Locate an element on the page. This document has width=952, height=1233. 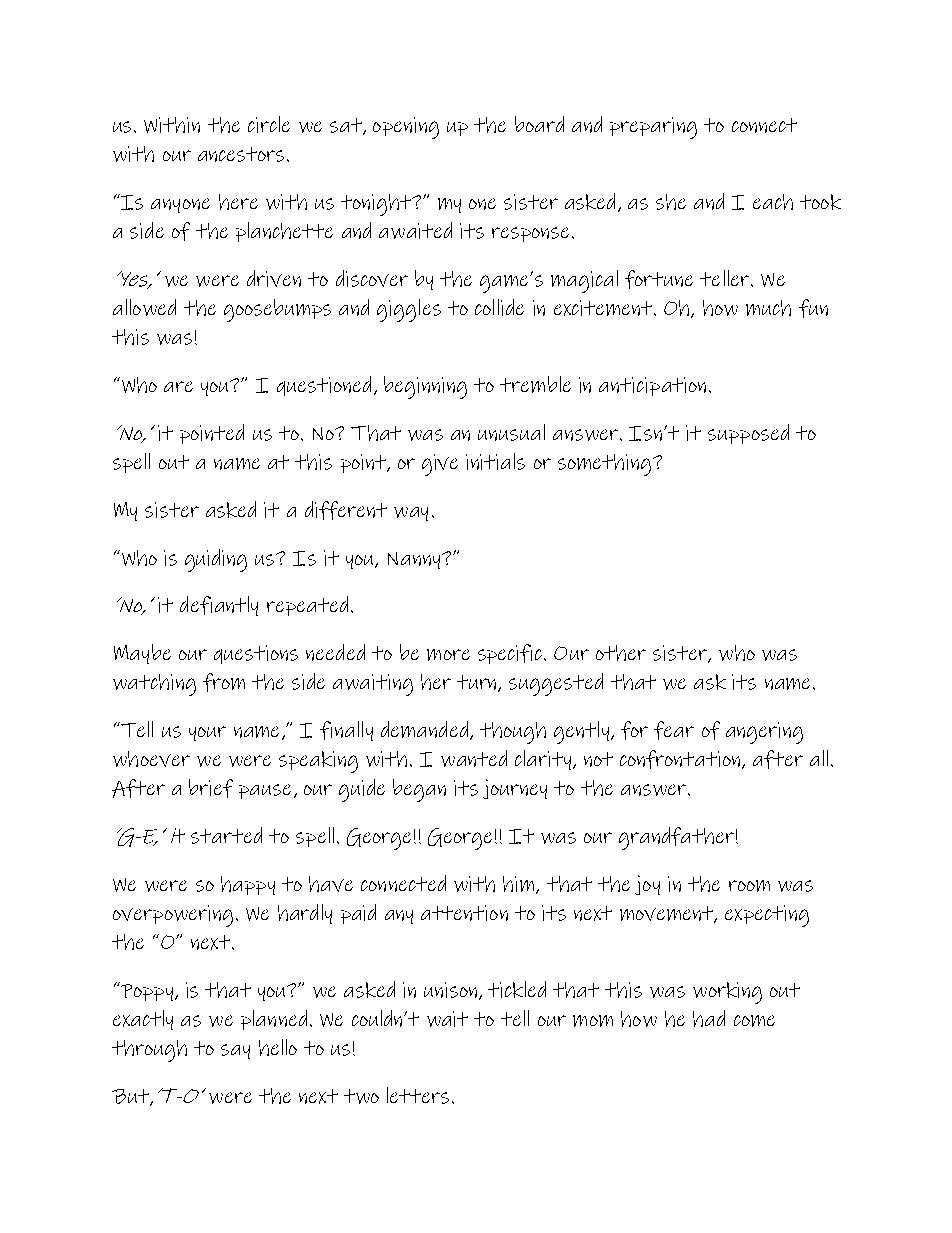
board is located at coordinates (539, 124).
